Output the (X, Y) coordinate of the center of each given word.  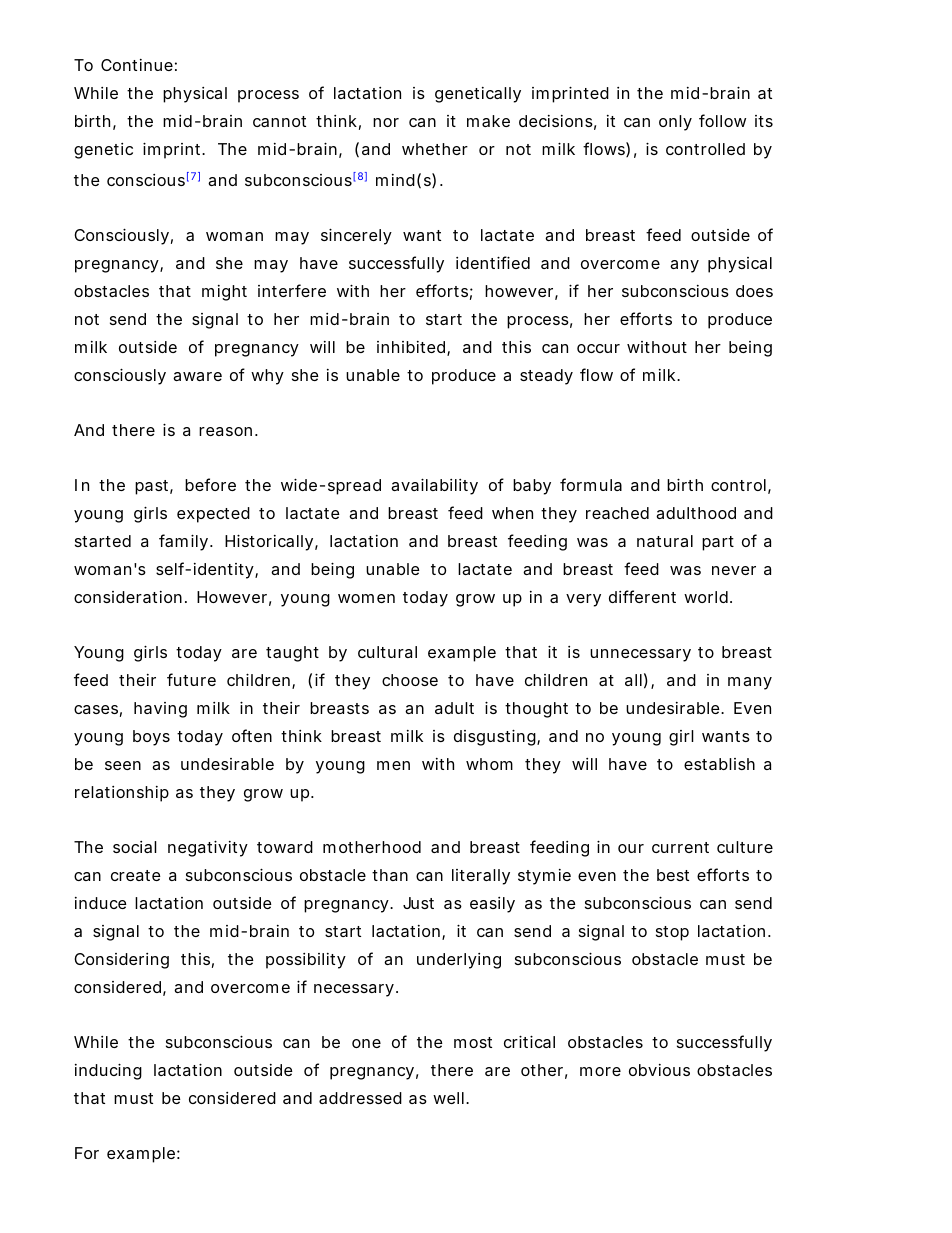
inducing (108, 1071)
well (448, 1098)
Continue (137, 65)
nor (386, 122)
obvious (659, 1070)
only (675, 123)
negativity (208, 848)
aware (197, 376)
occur (598, 348)
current (680, 847)
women (366, 598)
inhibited (411, 347)
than (390, 875)
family (183, 542)
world (706, 597)
